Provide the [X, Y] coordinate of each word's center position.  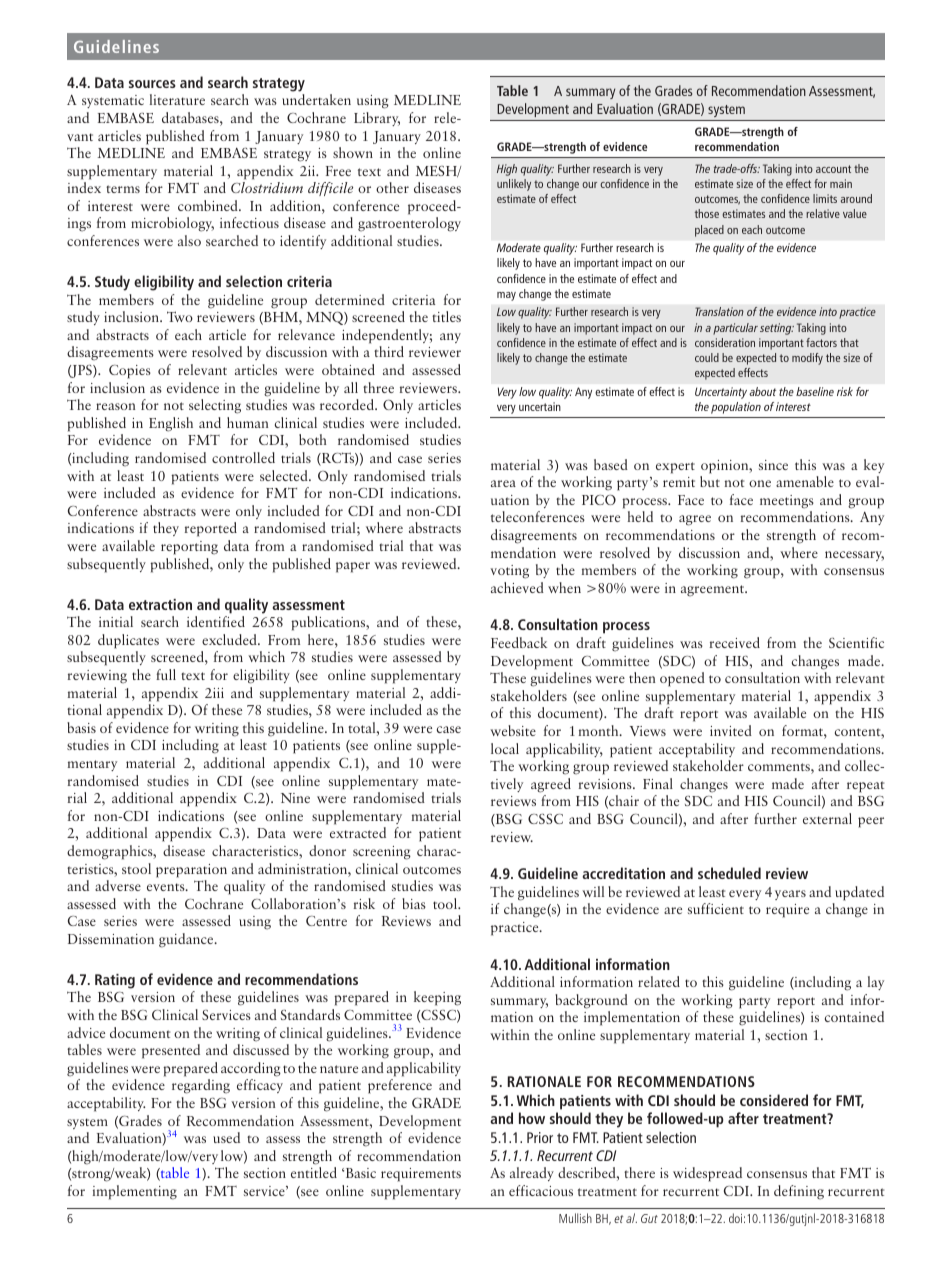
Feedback [519, 642]
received [735, 642]
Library [377, 119]
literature [177, 99]
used [226, 1137]
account [833, 169]
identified [216, 621]
